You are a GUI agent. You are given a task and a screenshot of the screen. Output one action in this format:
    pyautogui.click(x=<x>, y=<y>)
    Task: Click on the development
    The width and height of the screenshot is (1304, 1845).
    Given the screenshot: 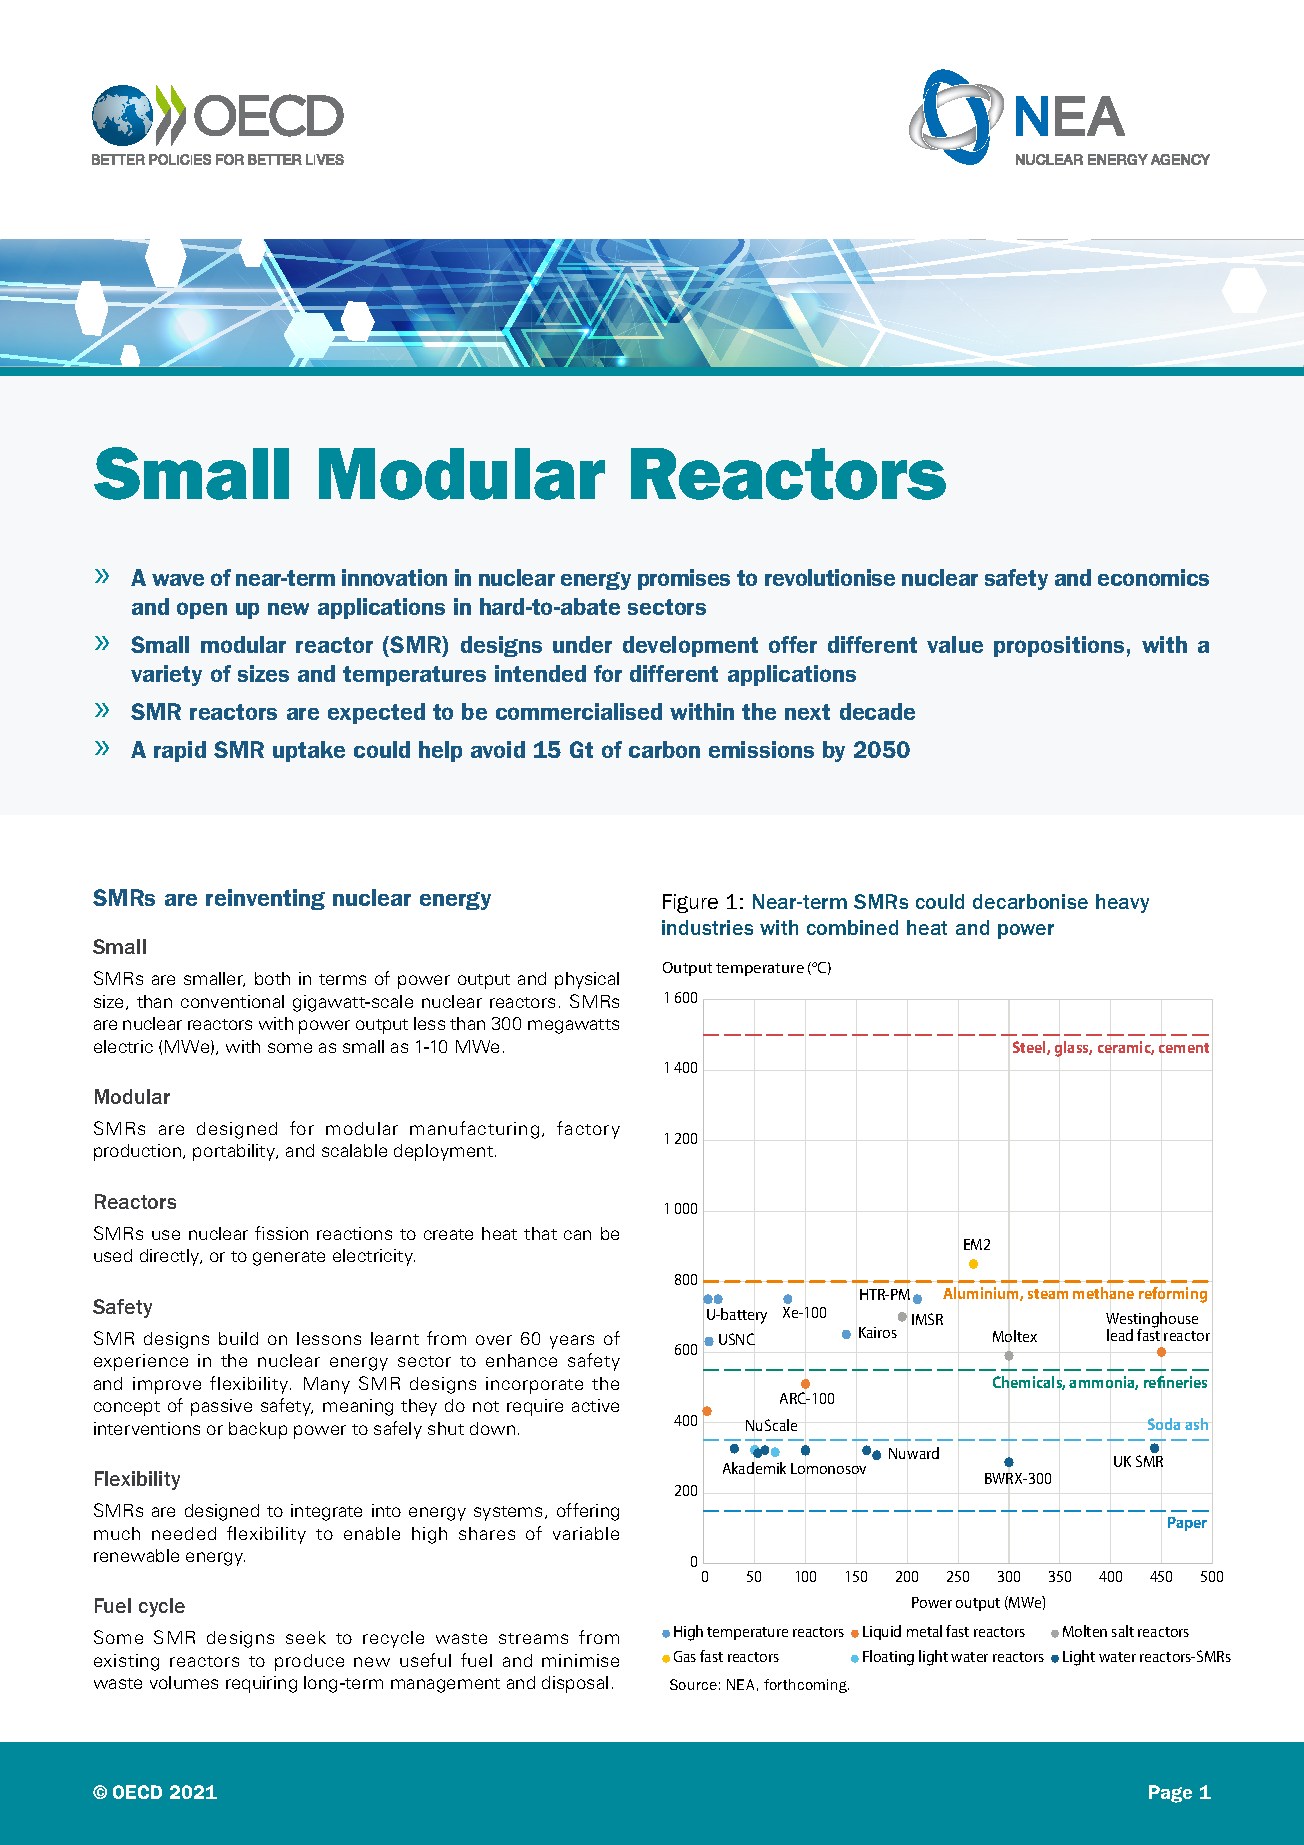 What is the action you would take?
    pyautogui.click(x=690, y=646)
